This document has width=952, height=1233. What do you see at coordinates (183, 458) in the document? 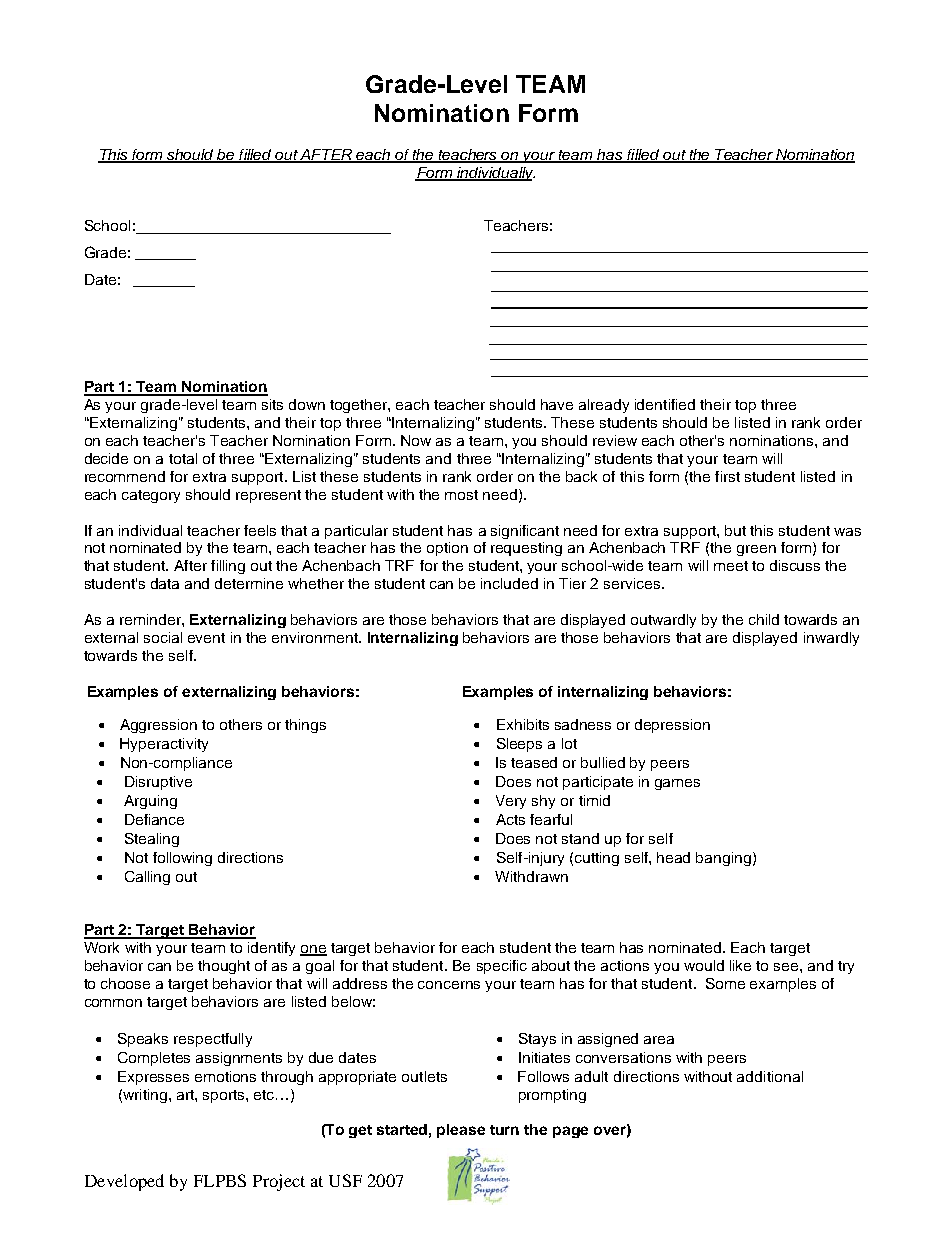
I see `total` at bounding box center [183, 458].
